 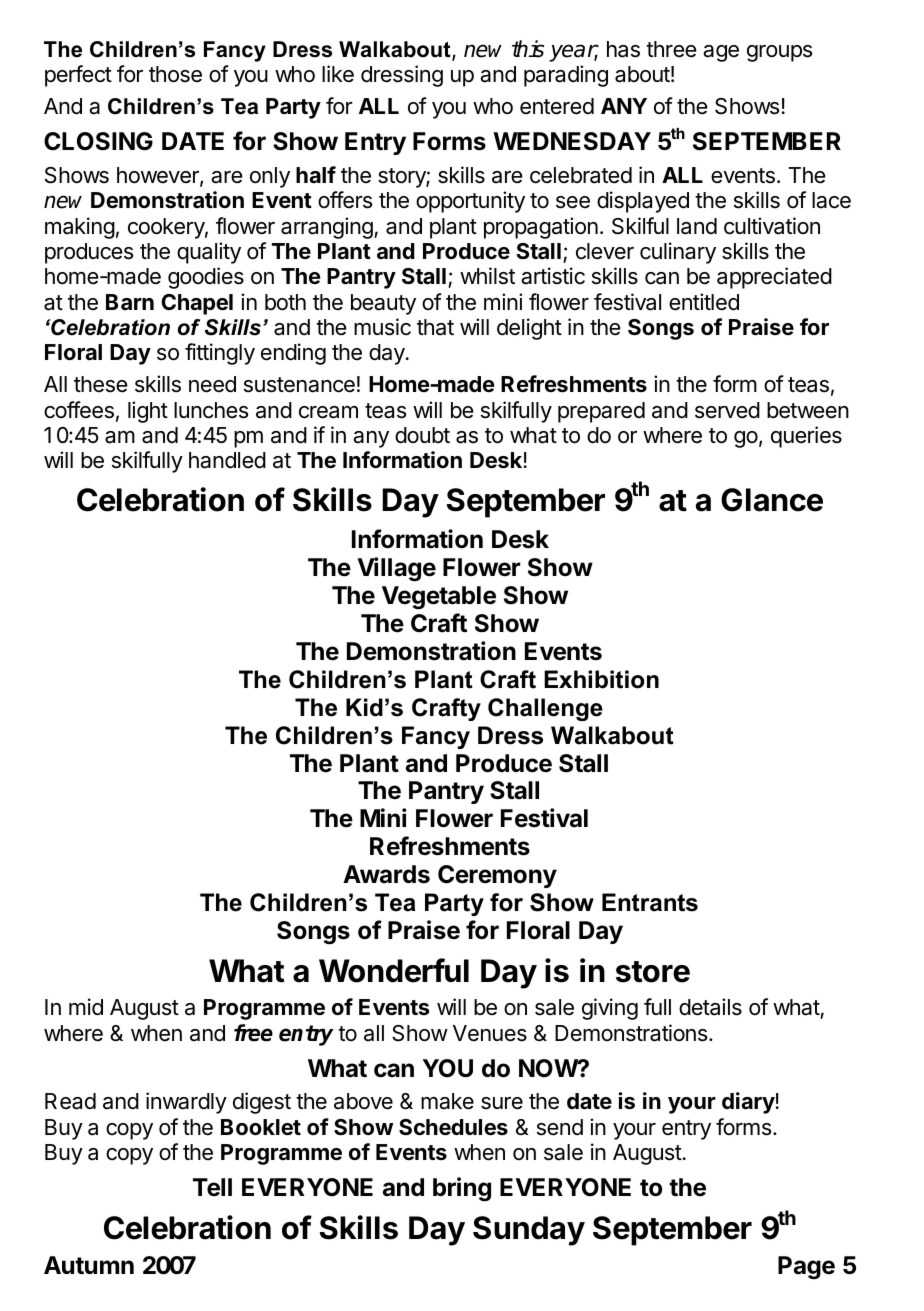 What do you see at coordinates (435, 327) in the screenshot?
I see `that` at bounding box center [435, 327].
